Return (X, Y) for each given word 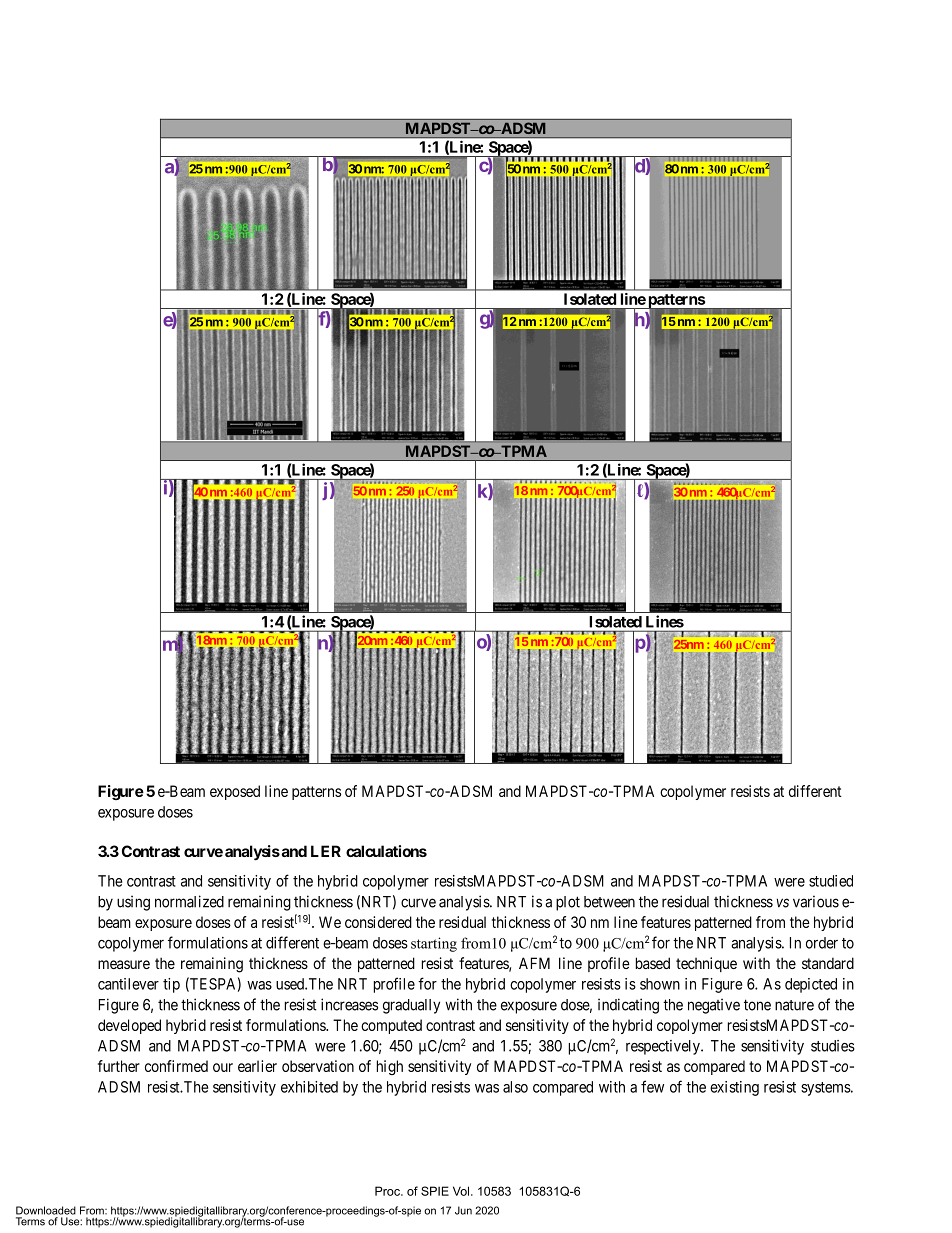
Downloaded (46, 1210)
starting (434, 944)
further (119, 1066)
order (822, 943)
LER (326, 851)
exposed (235, 792)
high (390, 1067)
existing (734, 1088)
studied (831, 881)
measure (124, 964)
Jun (463, 1210)
